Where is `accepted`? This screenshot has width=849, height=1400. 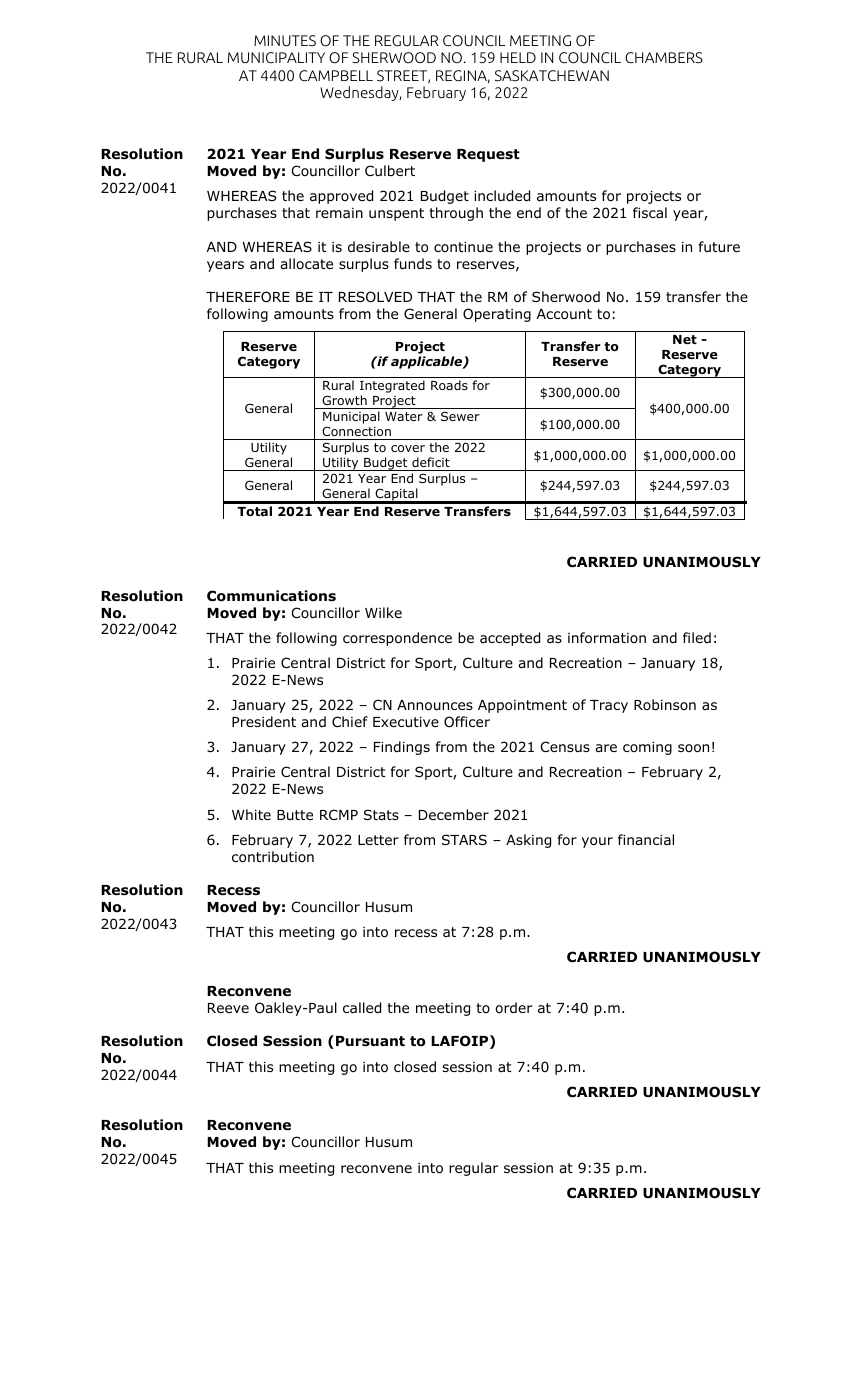
accepted is located at coordinates (510, 639).
